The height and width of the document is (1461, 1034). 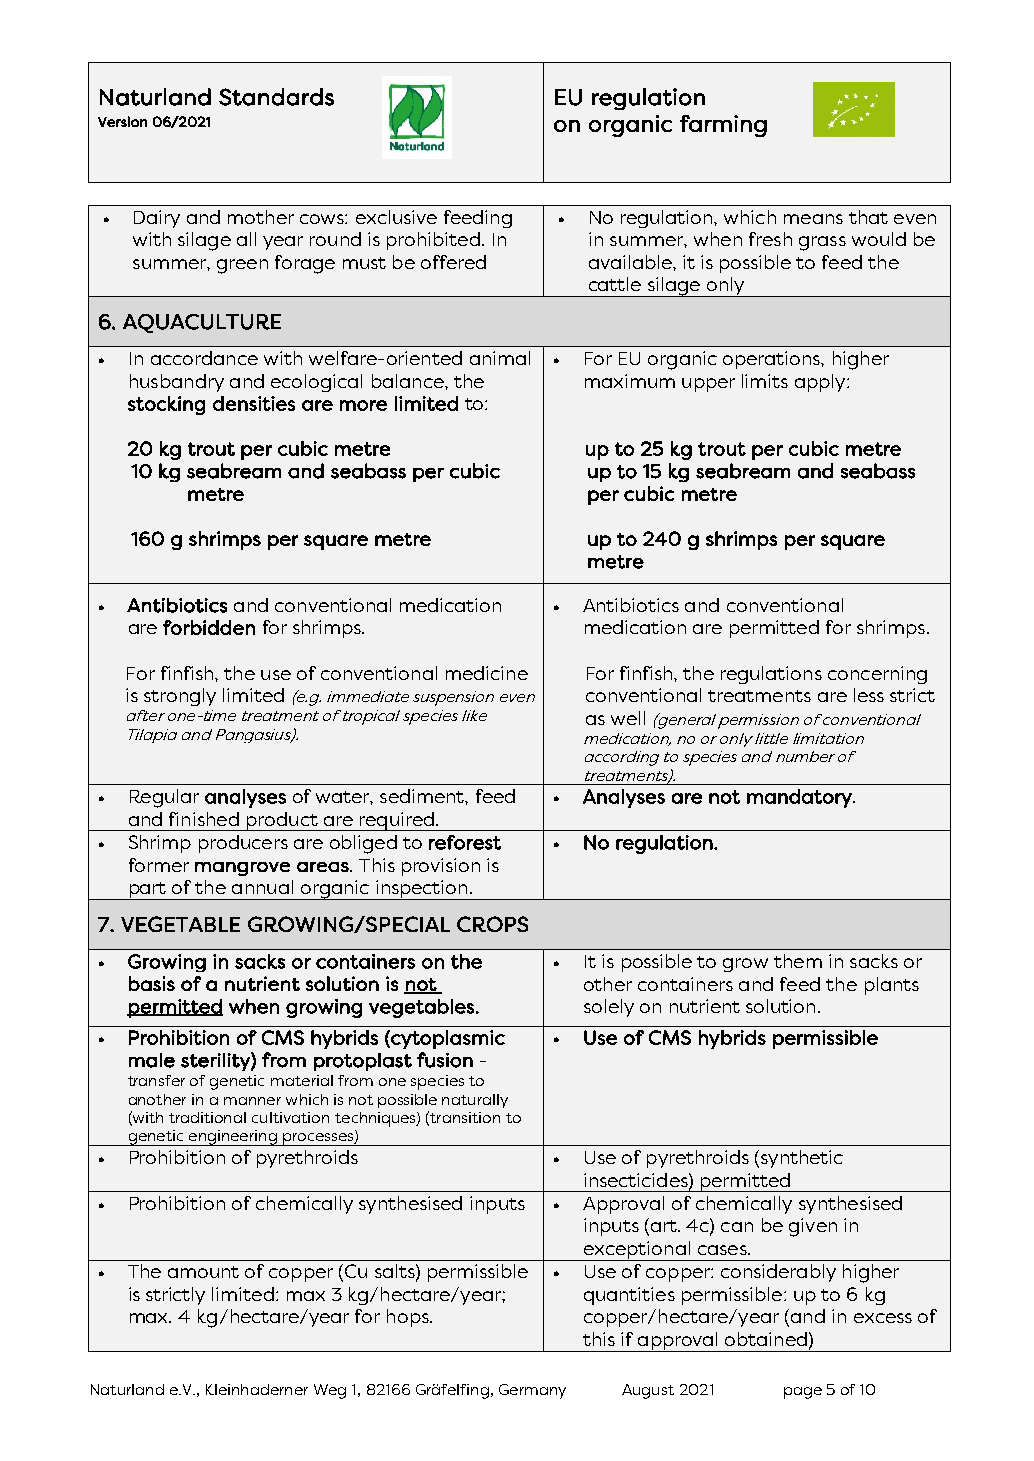 I want to click on concerning, so click(x=877, y=675).
